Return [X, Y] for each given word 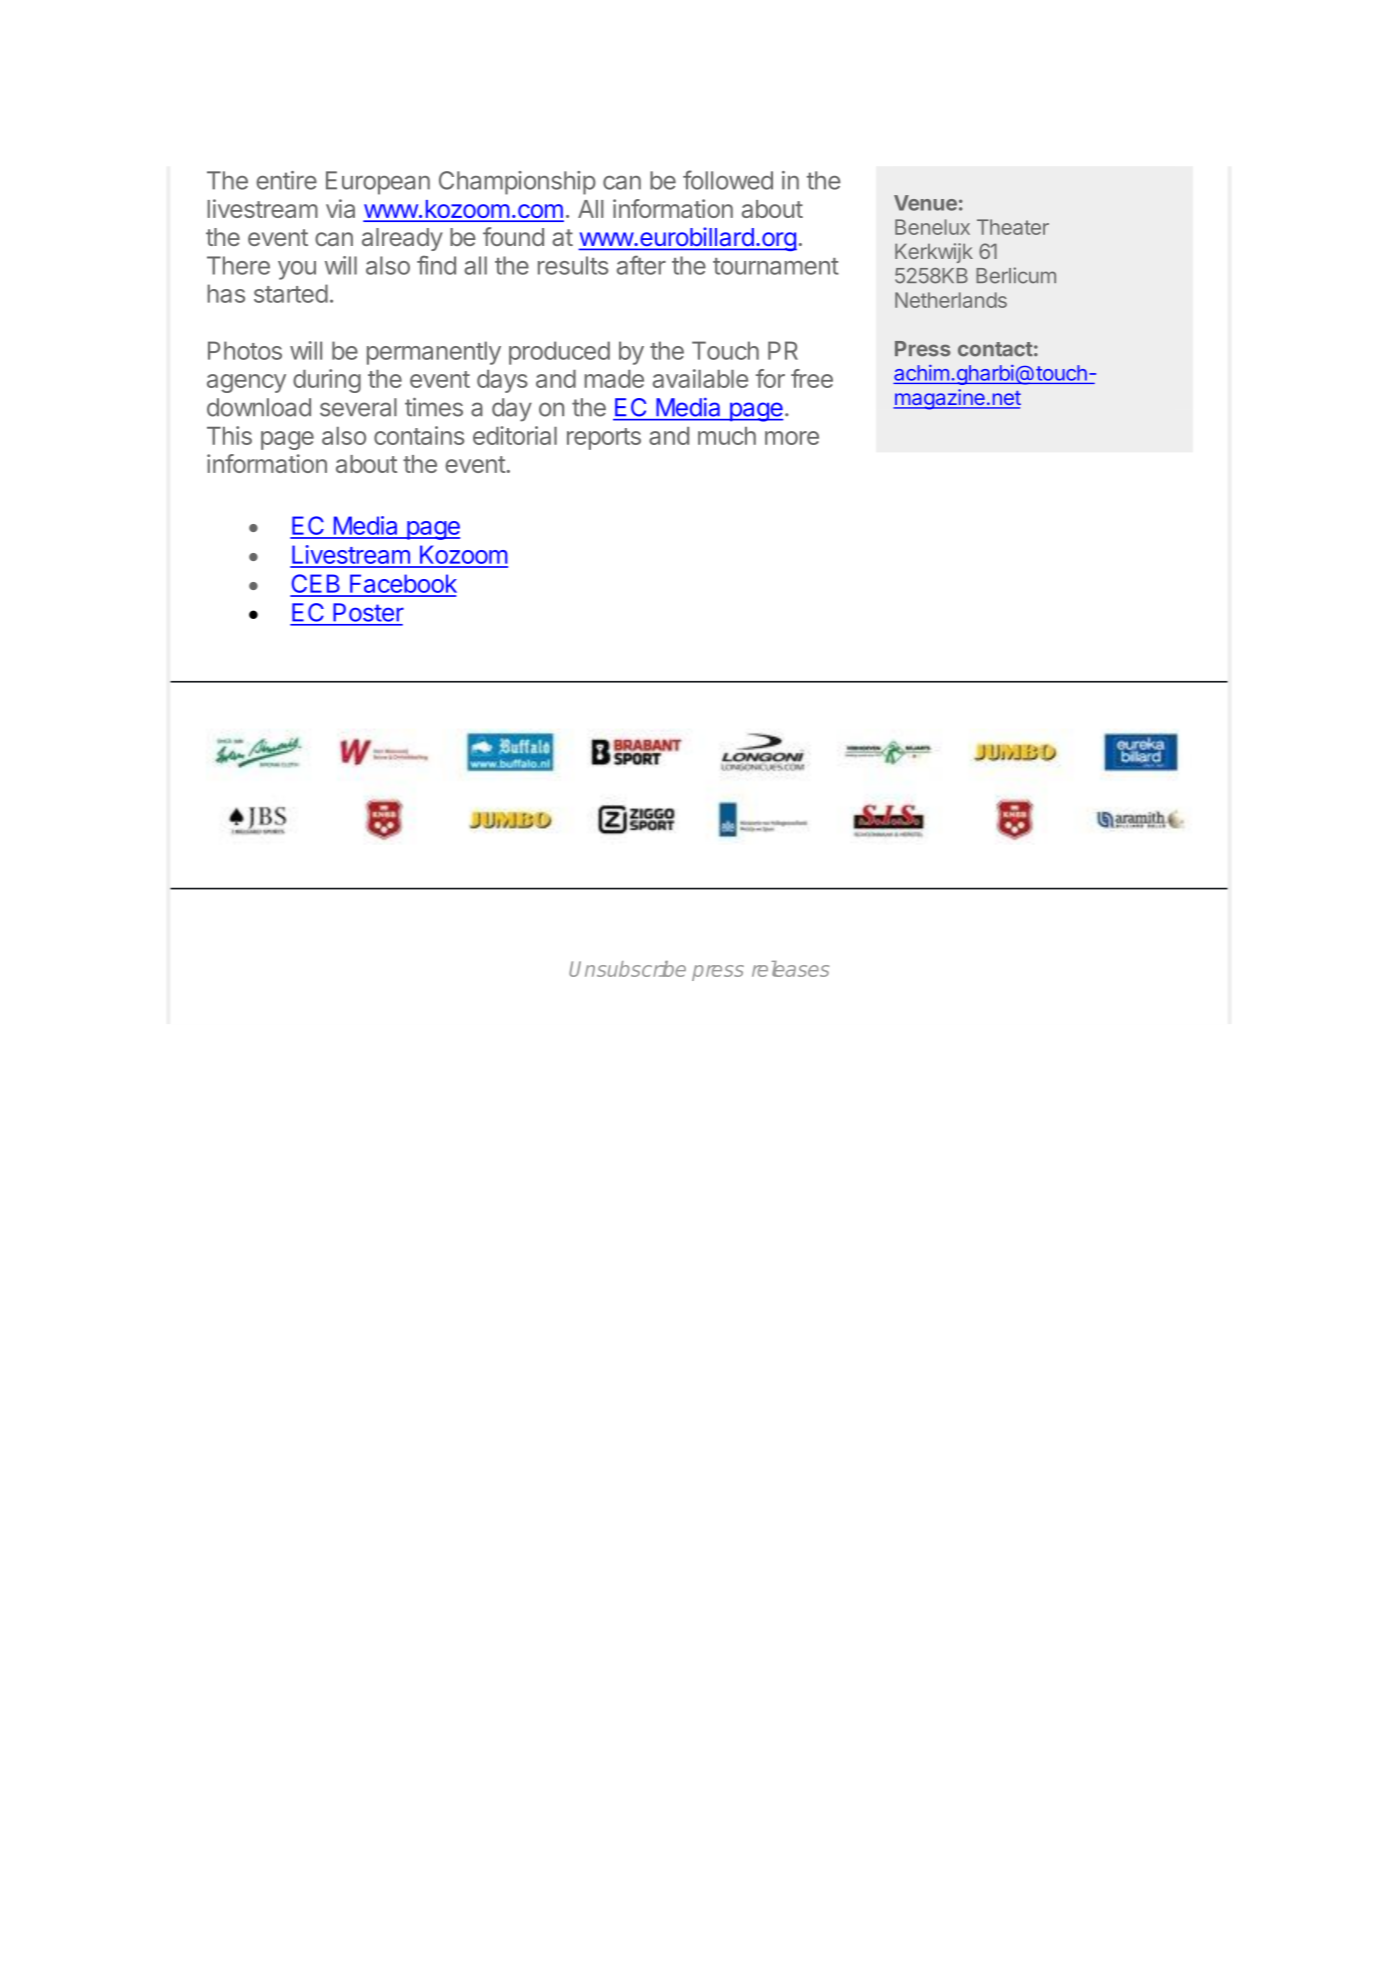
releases [790, 969]
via [340, 208]
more [792, 438]
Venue [925, 203]
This [229, 435]
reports [604, 439]
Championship [517, 183]
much [727, 436]
